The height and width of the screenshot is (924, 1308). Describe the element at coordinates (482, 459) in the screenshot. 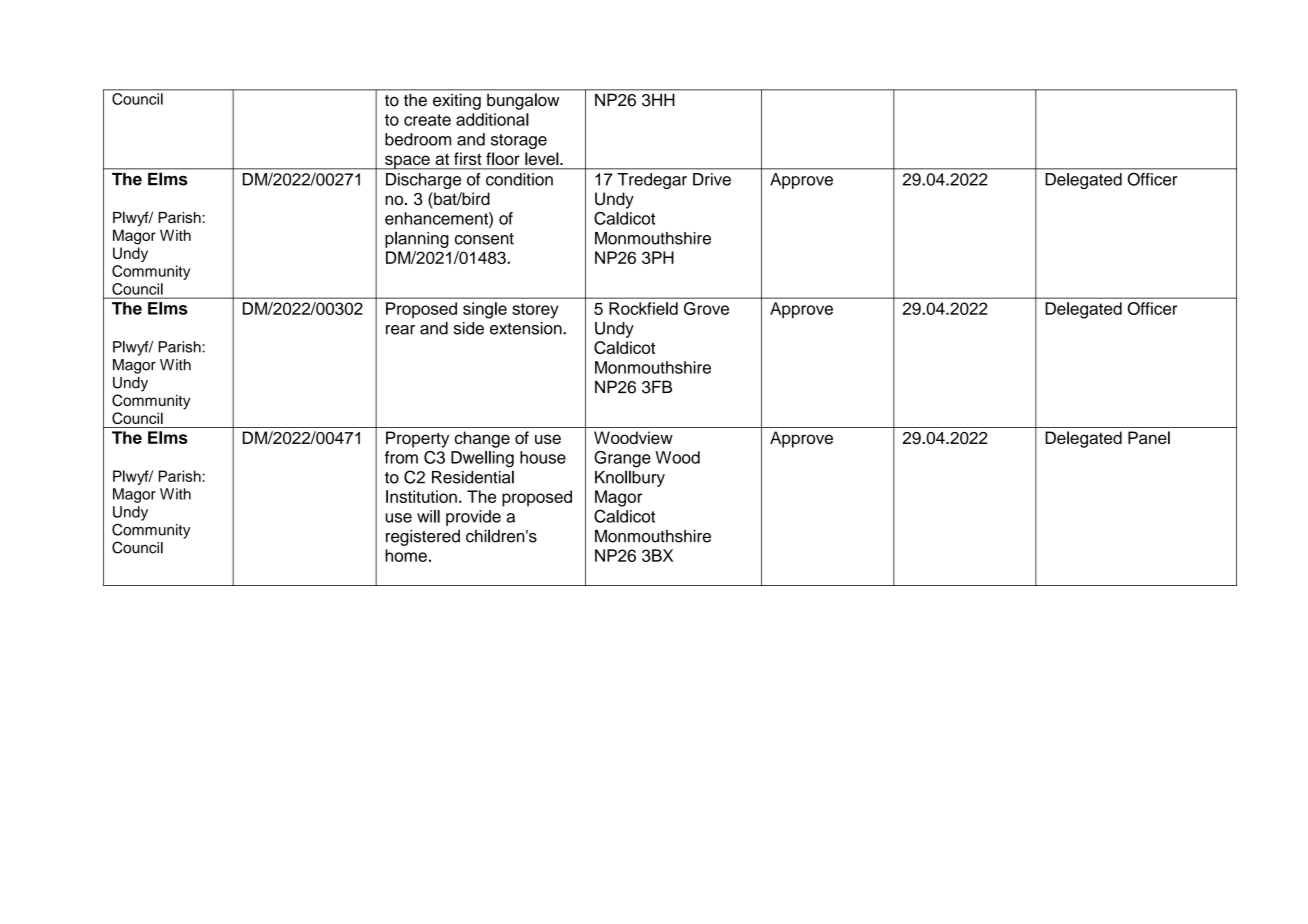

I see `Dwelling` at that location.
